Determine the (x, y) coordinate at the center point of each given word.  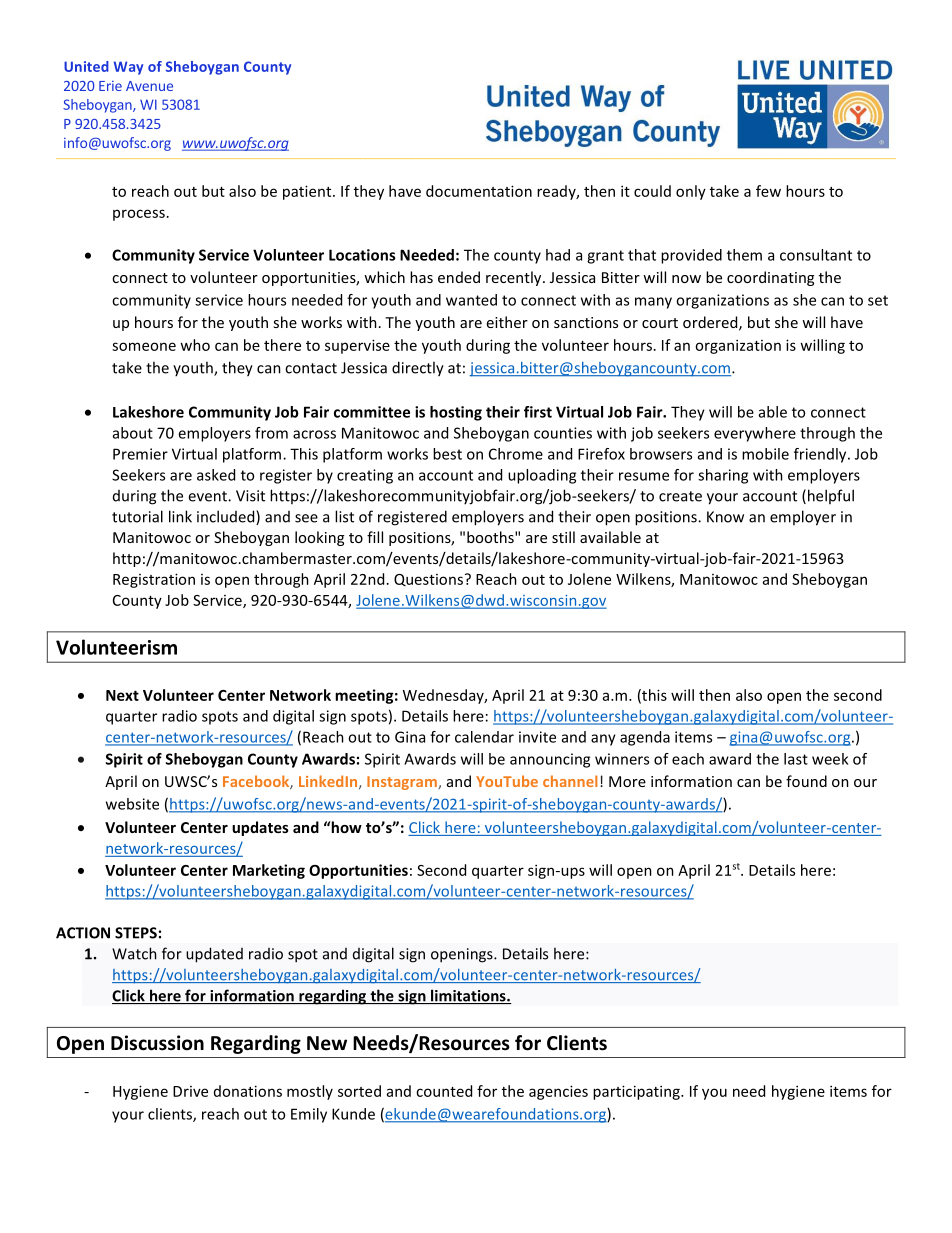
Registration (154, 580)
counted (444, 1091)
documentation (479, 191)
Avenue (149, 86)
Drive (190, 1091)
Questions (428, 580)
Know (725, 517)
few (768, 191)
